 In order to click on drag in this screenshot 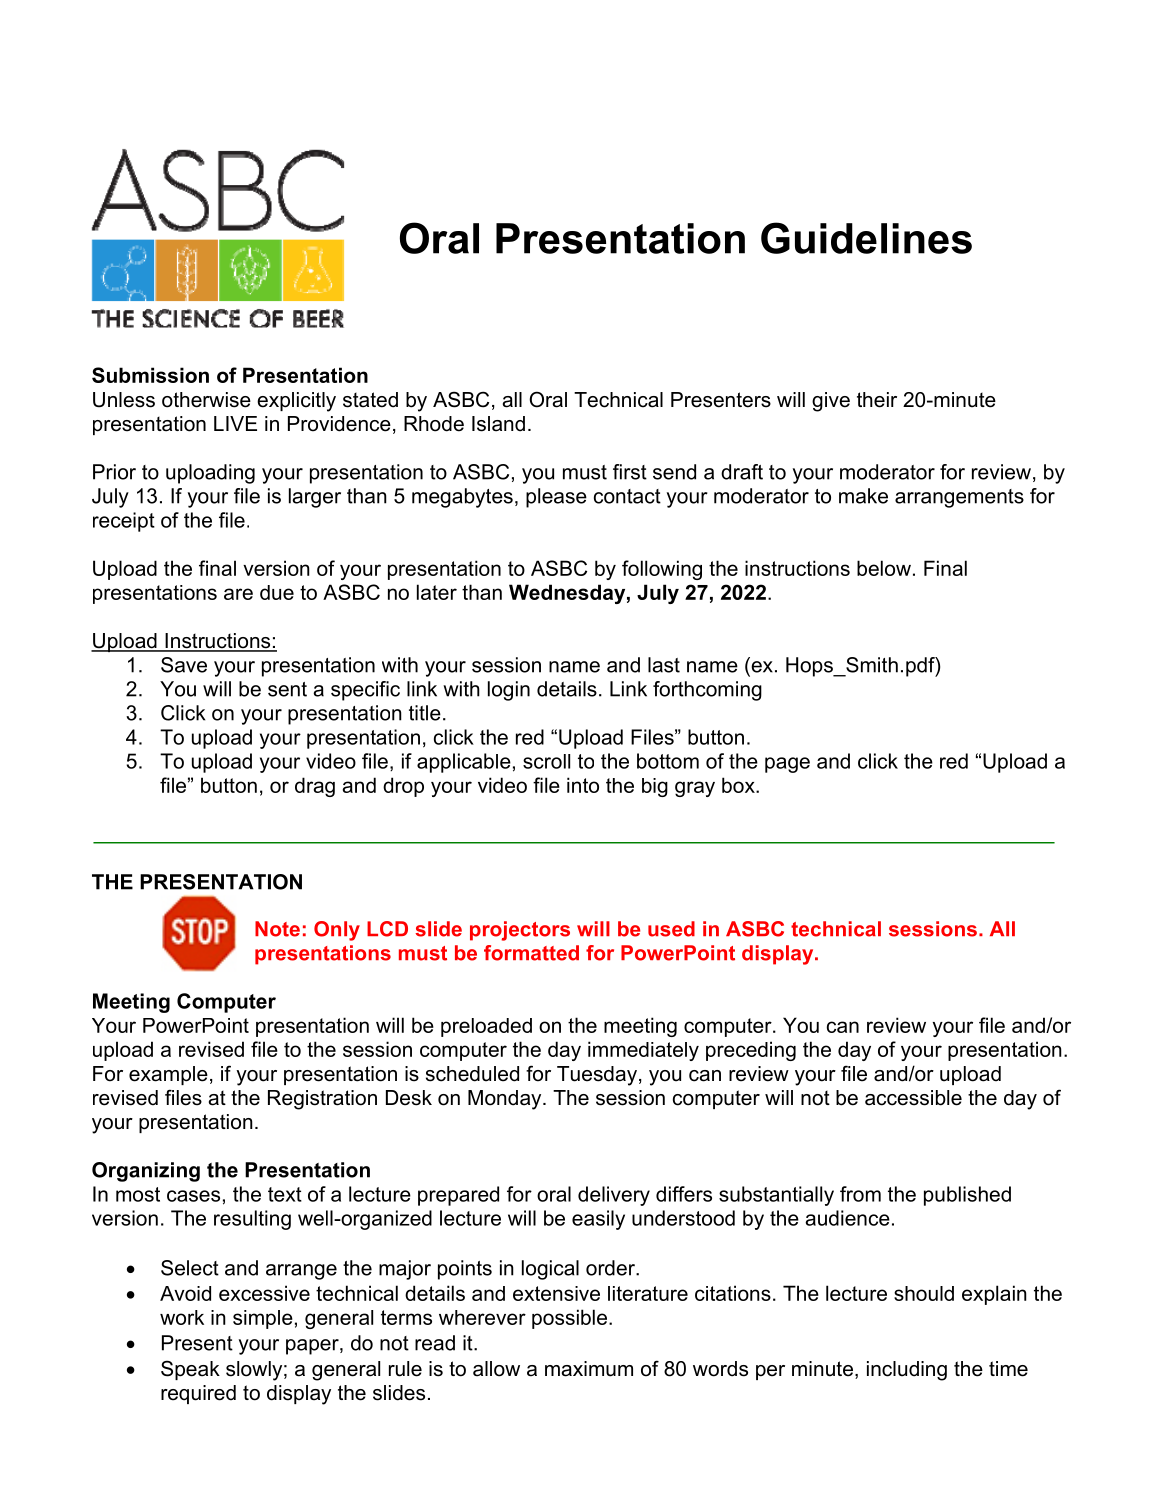, I will do `click(315, 787)`.
